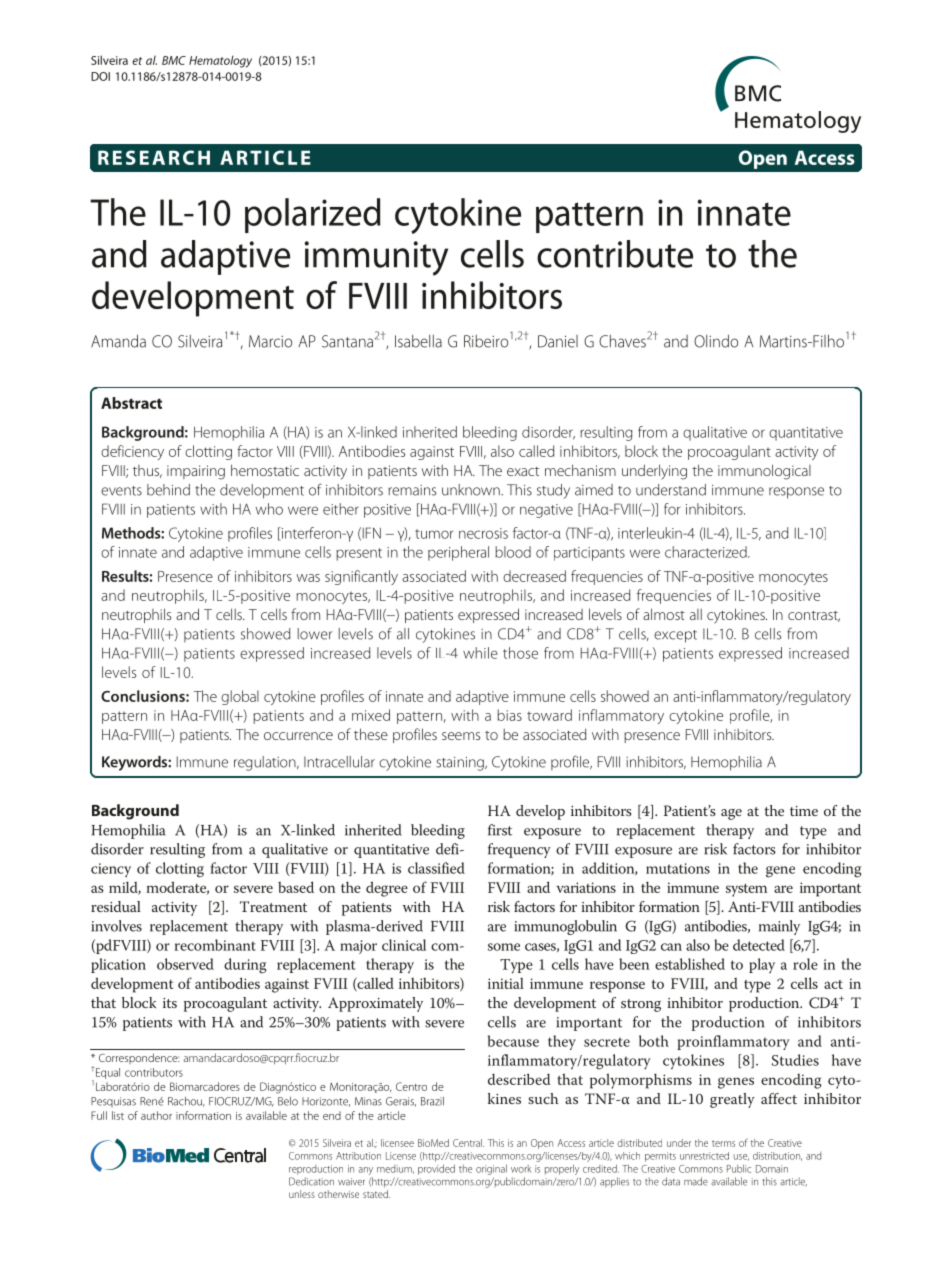  What do you see at coordinates (313, 215) in the image?
I see `polarized` at bounding box center [313, 215].
